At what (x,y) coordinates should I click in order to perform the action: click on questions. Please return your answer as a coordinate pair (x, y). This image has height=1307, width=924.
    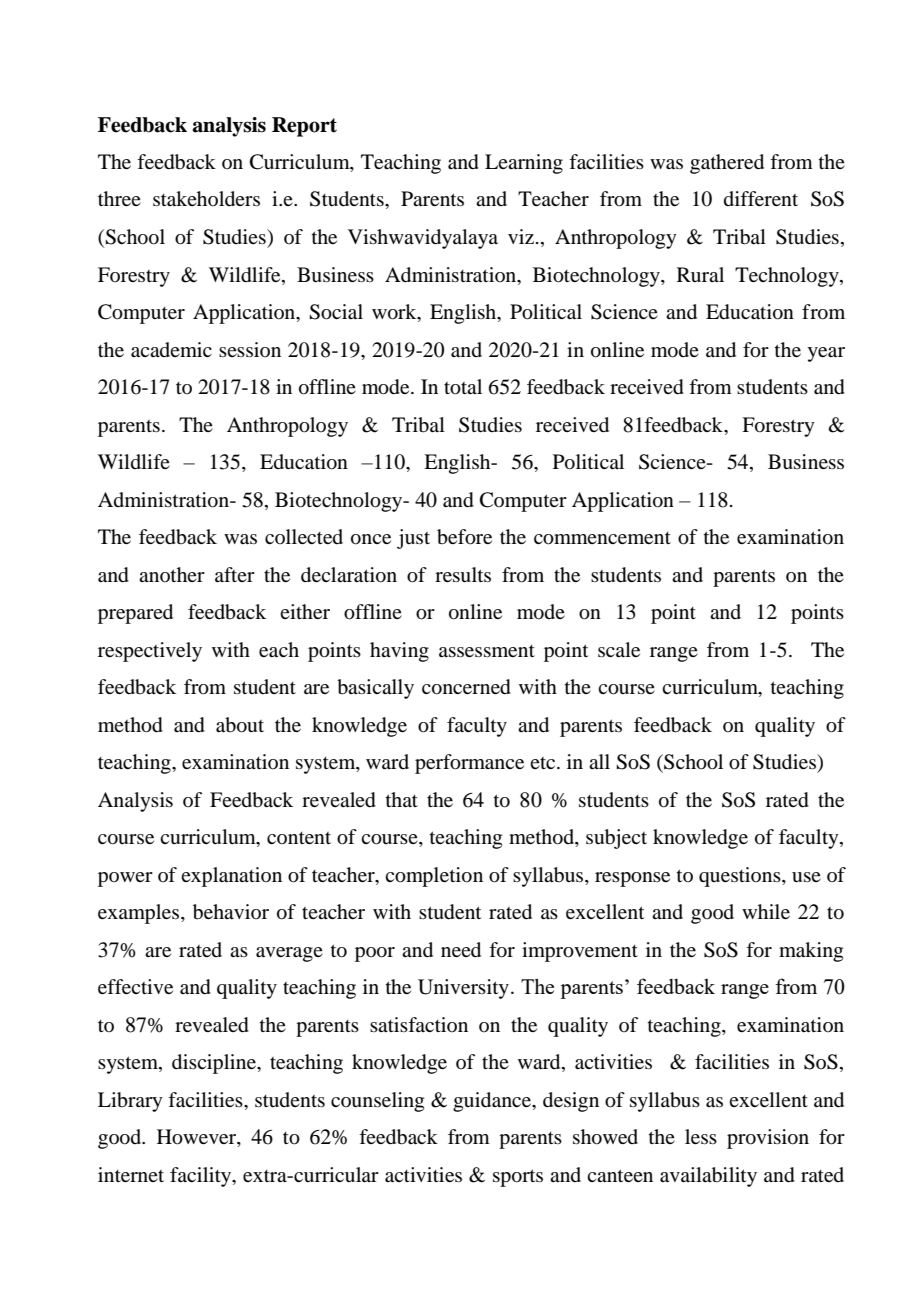
    Looking at the image, I should click on (741, 877).
